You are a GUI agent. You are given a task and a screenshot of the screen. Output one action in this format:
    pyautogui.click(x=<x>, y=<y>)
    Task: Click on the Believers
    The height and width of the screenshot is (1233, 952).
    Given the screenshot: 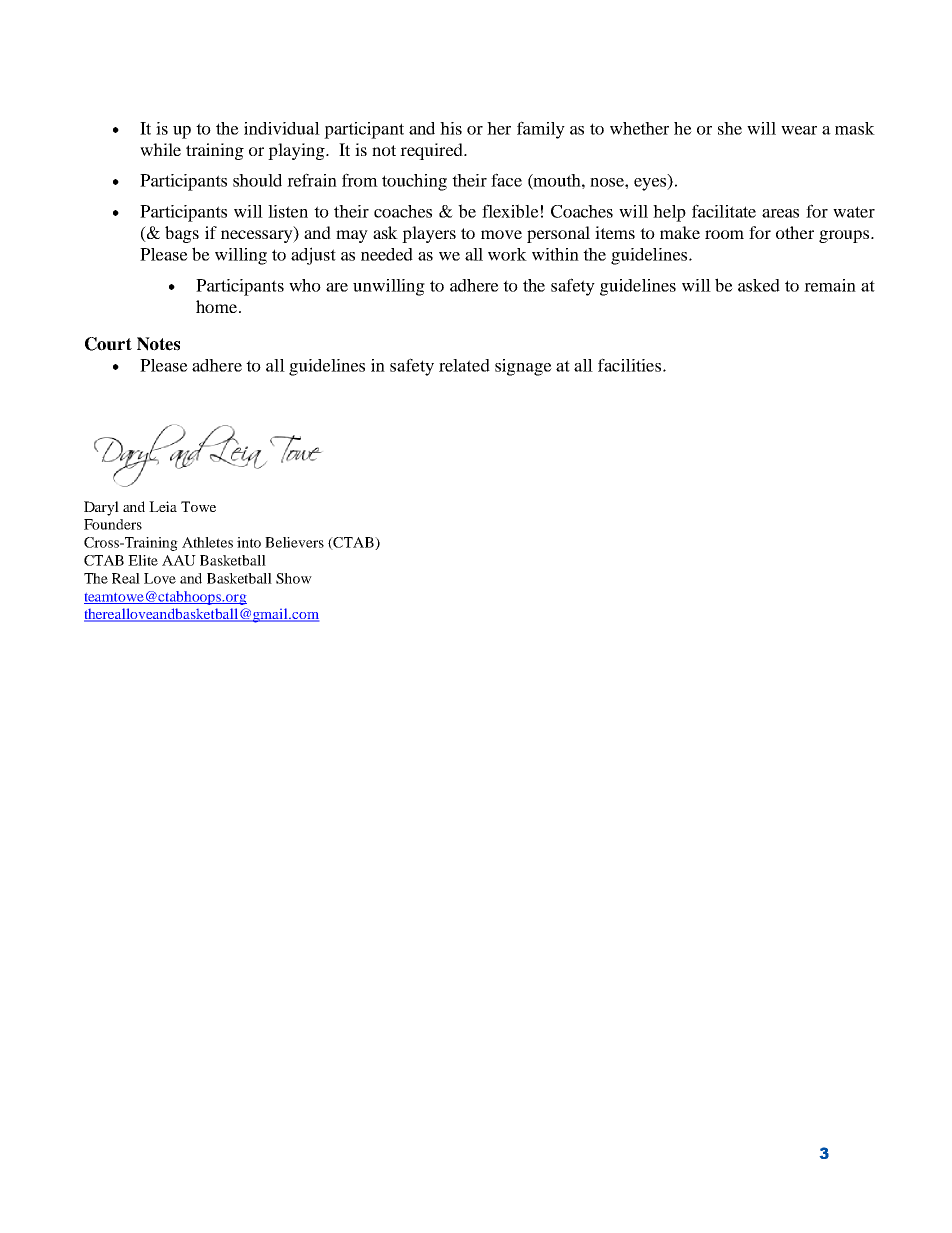 What is the action you would take?
    pyautogui.click(x=294, y=542)
